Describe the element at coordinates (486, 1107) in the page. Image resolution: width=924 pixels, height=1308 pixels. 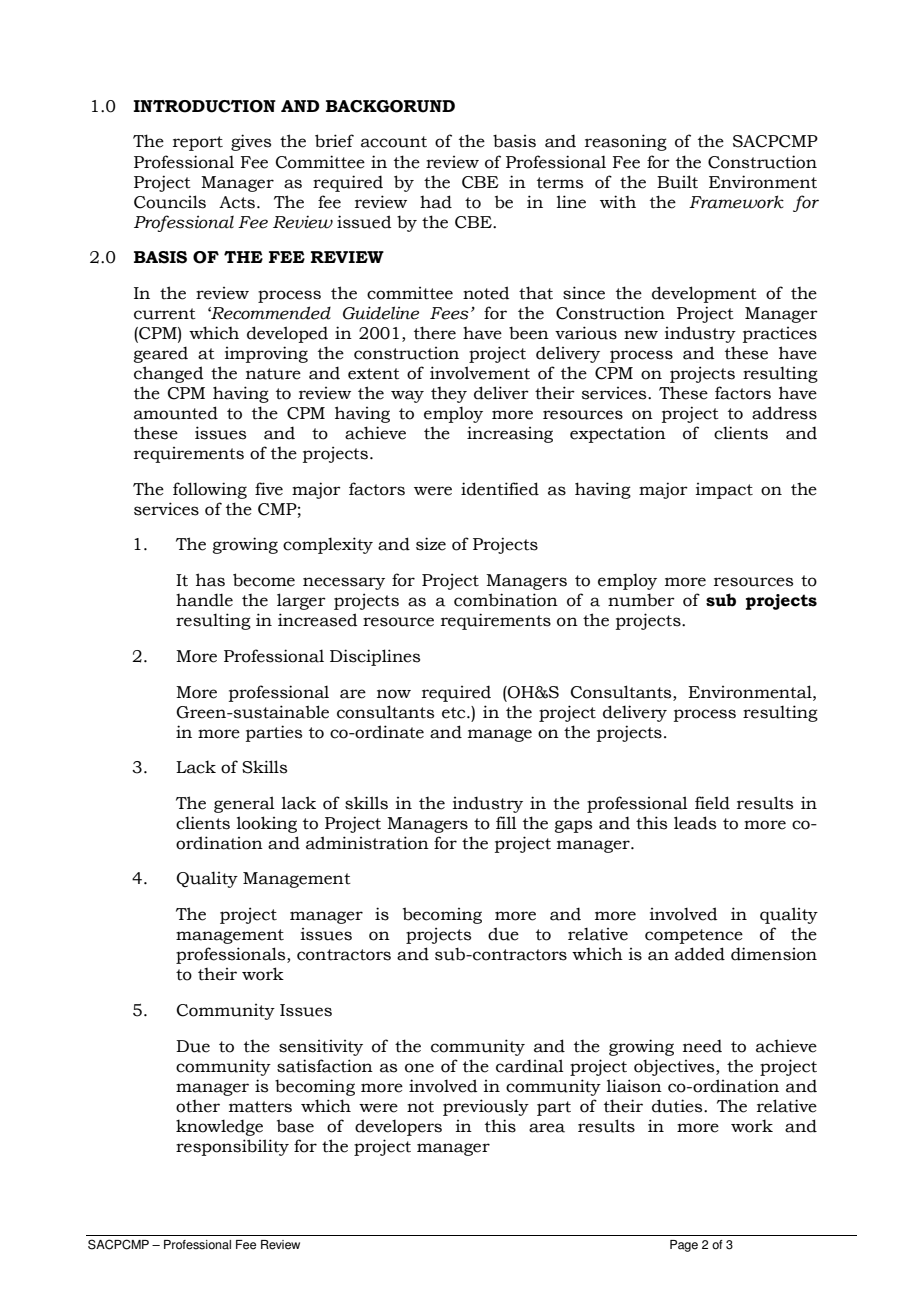
I see `previously` at that location.
